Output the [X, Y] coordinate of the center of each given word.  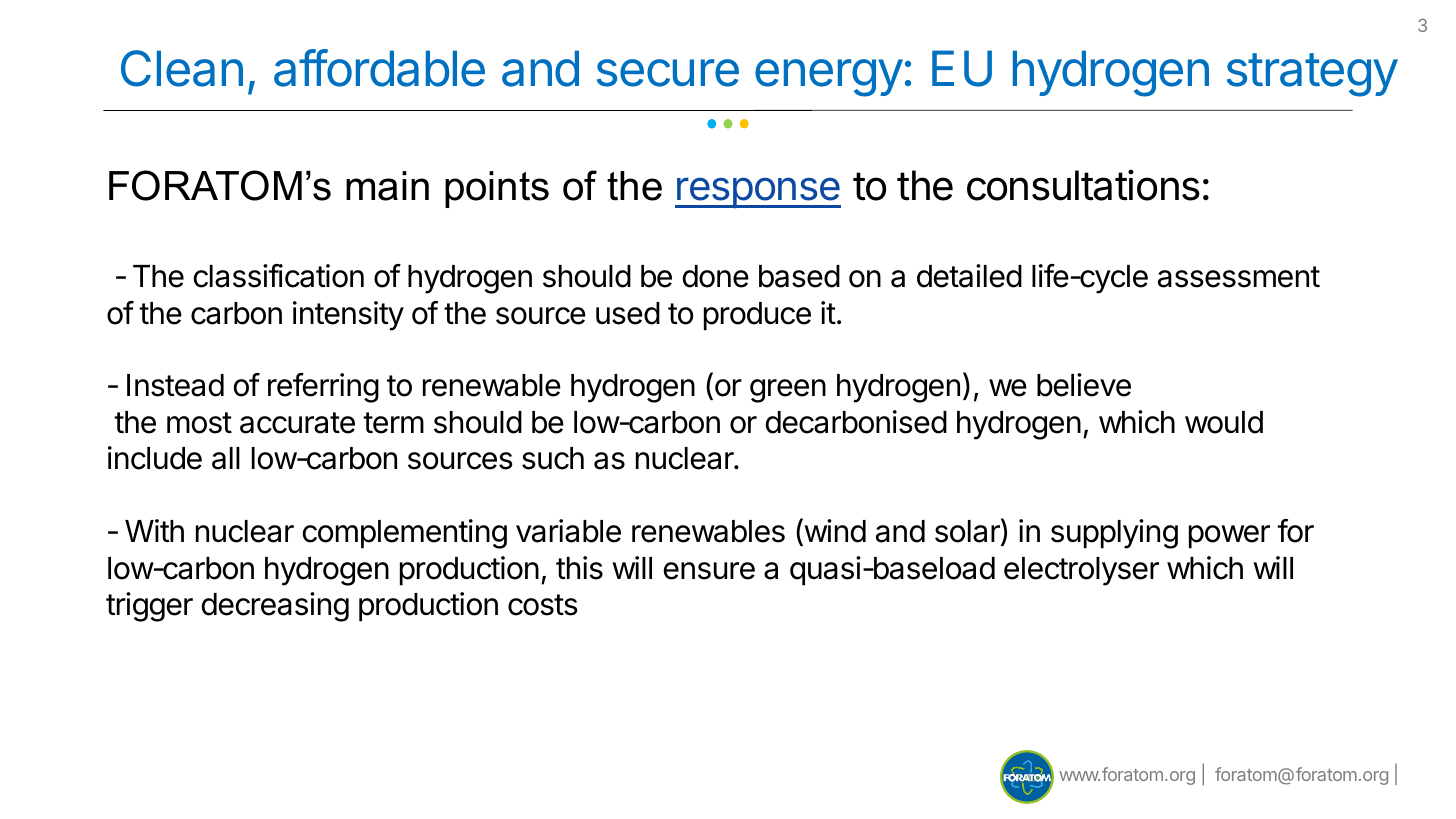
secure [668, 73]
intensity [348, 316]
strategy [1312, 75]
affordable [379, 68]
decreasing [275, 607]
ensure [709, 571]
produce [757, 316]
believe [1084, 385]
